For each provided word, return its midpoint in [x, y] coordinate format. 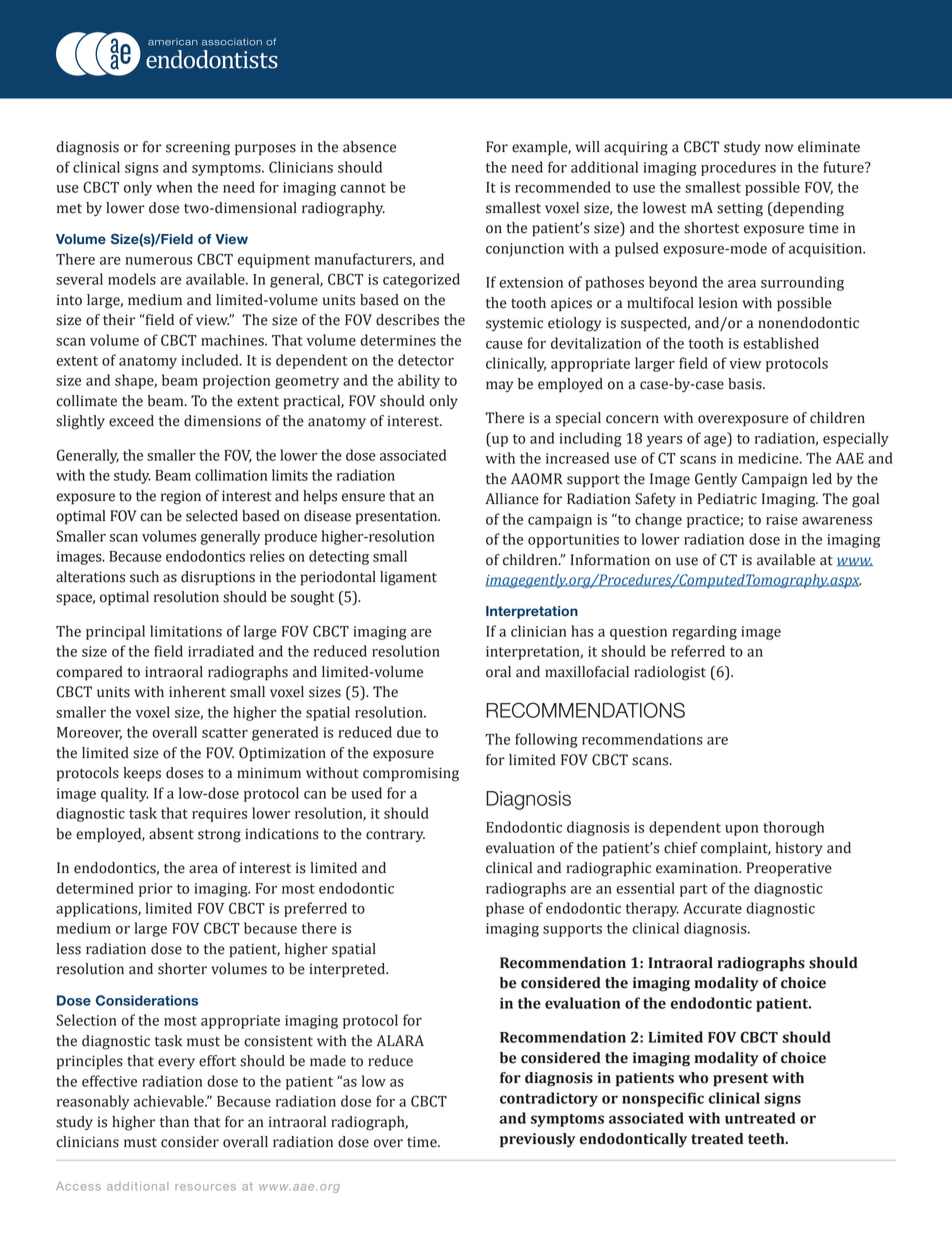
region [181, 498]
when [174, 187]
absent [171, 834]
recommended [563, 187]
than [174, 1122]
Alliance [512, 499]
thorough [793, 828]
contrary [395, 836]
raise [782, 519]
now [779, 148]
